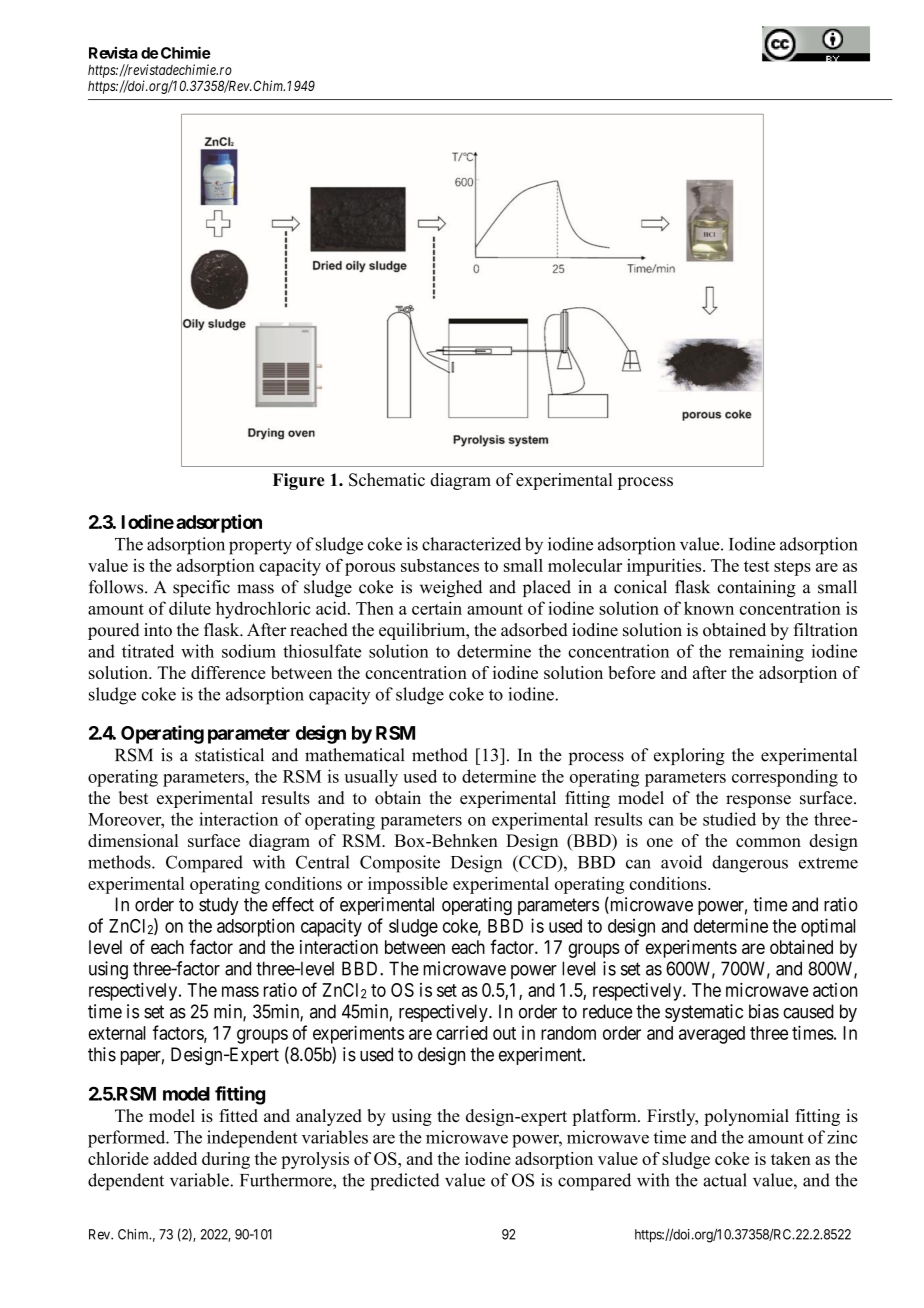 This page has height=1308, width=924. What do you see at coordinates (828, 927) in the page?
I see `optimal` at bounding box center [828, 927].
